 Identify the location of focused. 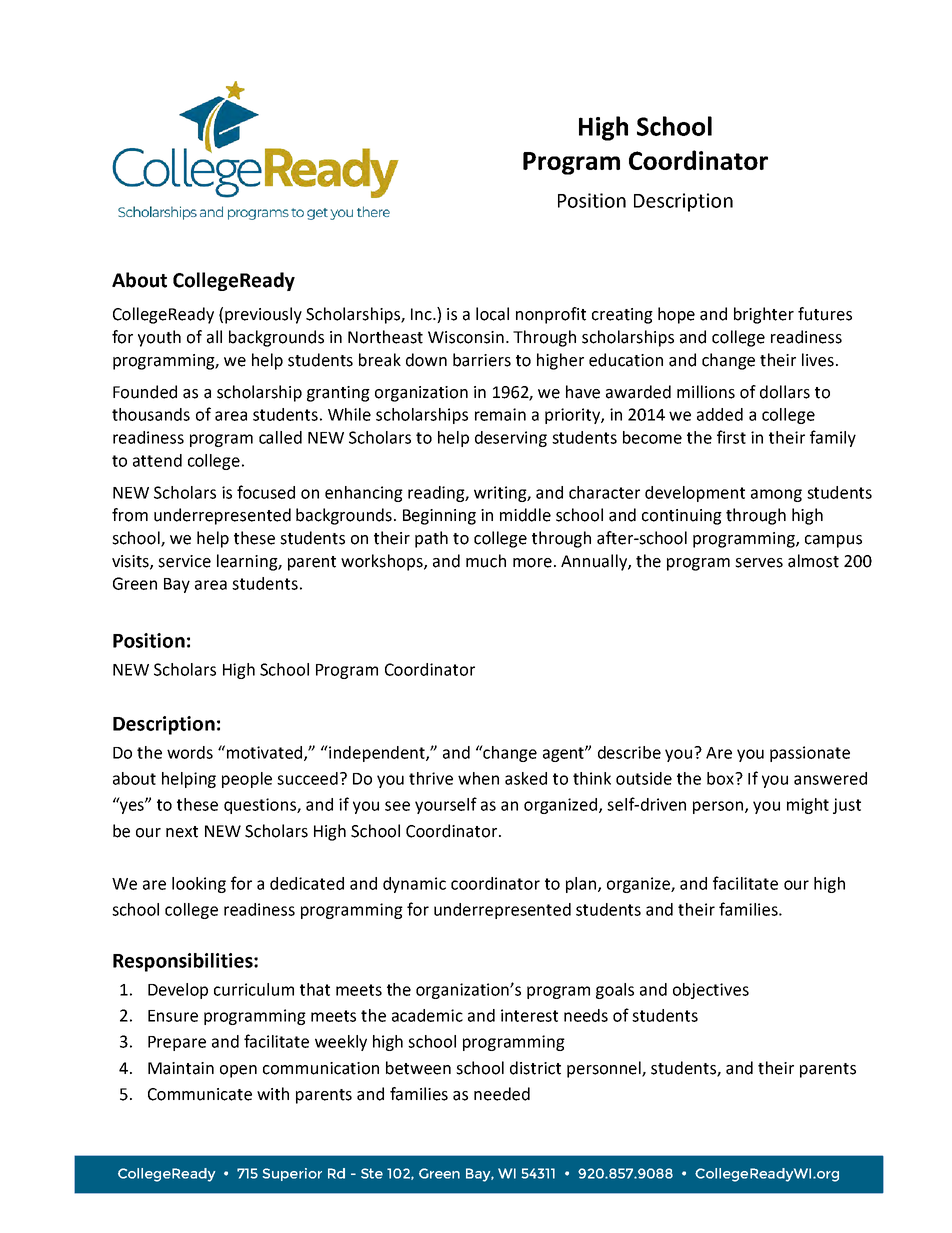
(266, 492).
